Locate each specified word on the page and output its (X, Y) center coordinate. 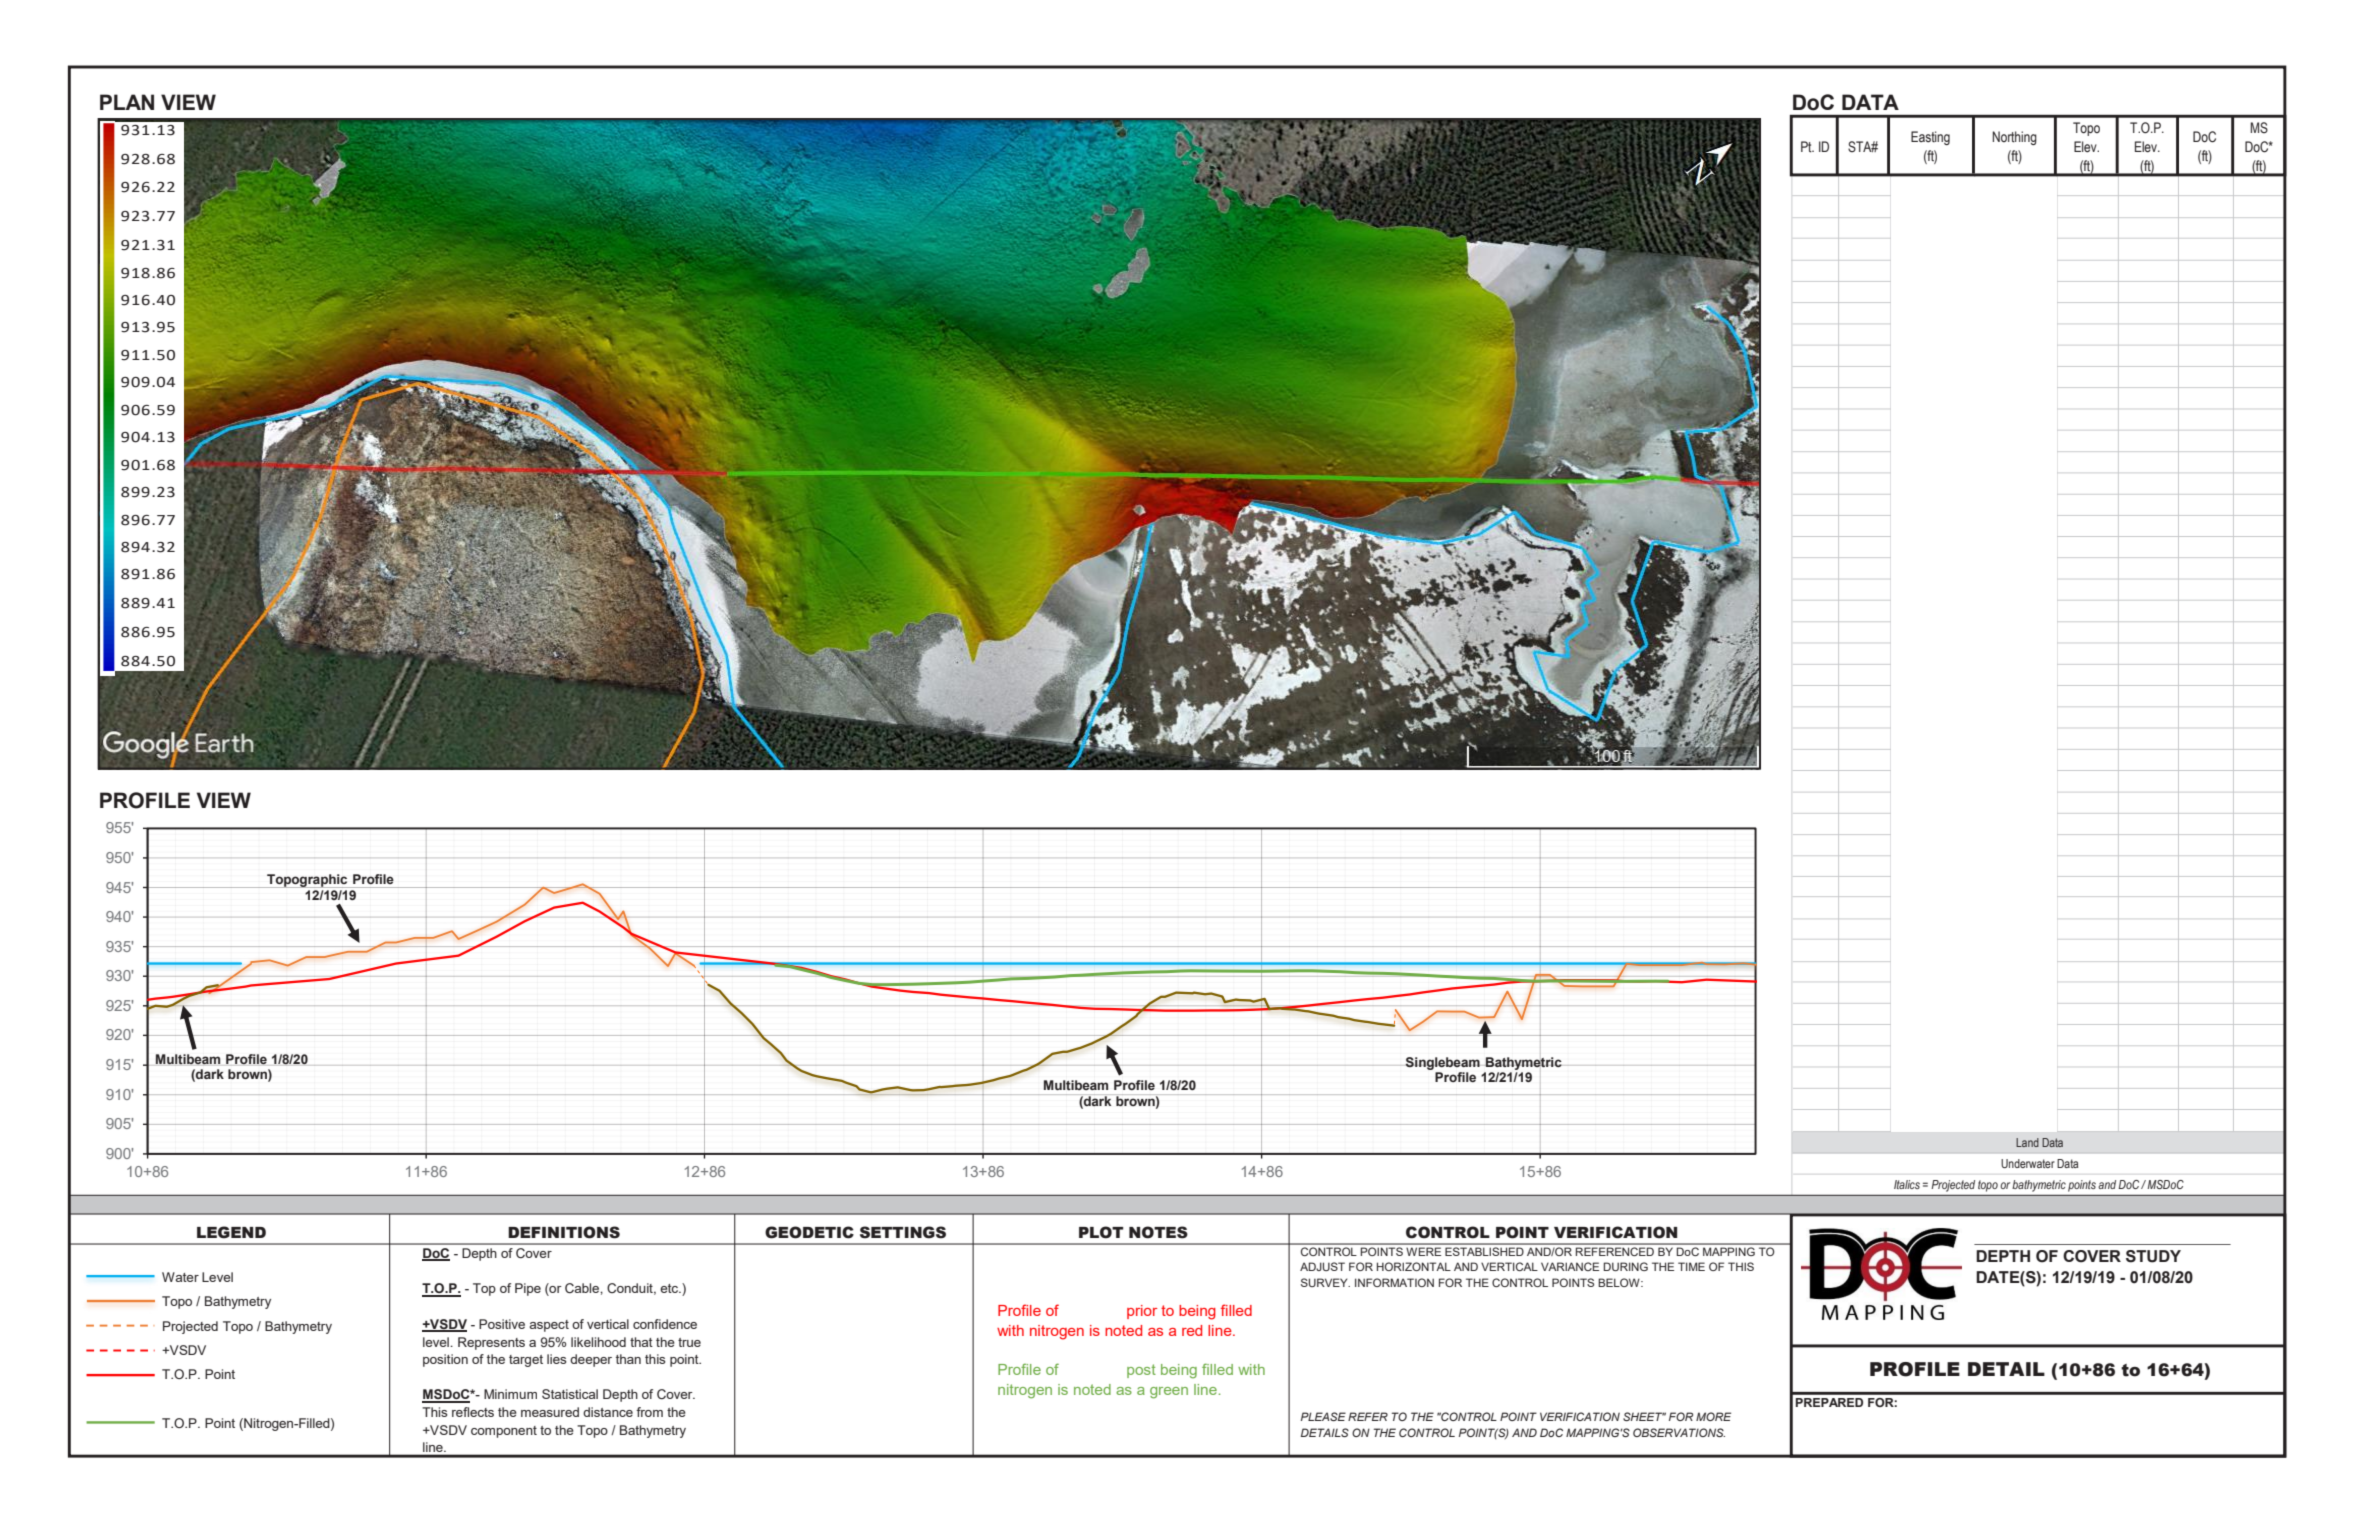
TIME (1691, 1266)
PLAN (127, 102)
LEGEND (231, 1232)
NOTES (1158, 1232)
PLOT (1101, 1232)
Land (2027, 1142)
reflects (473, 1412)
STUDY (2153, 1256)
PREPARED (1829, 1402)
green (1169, 1393)
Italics (1907, 1184)
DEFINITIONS (564, 1232)
